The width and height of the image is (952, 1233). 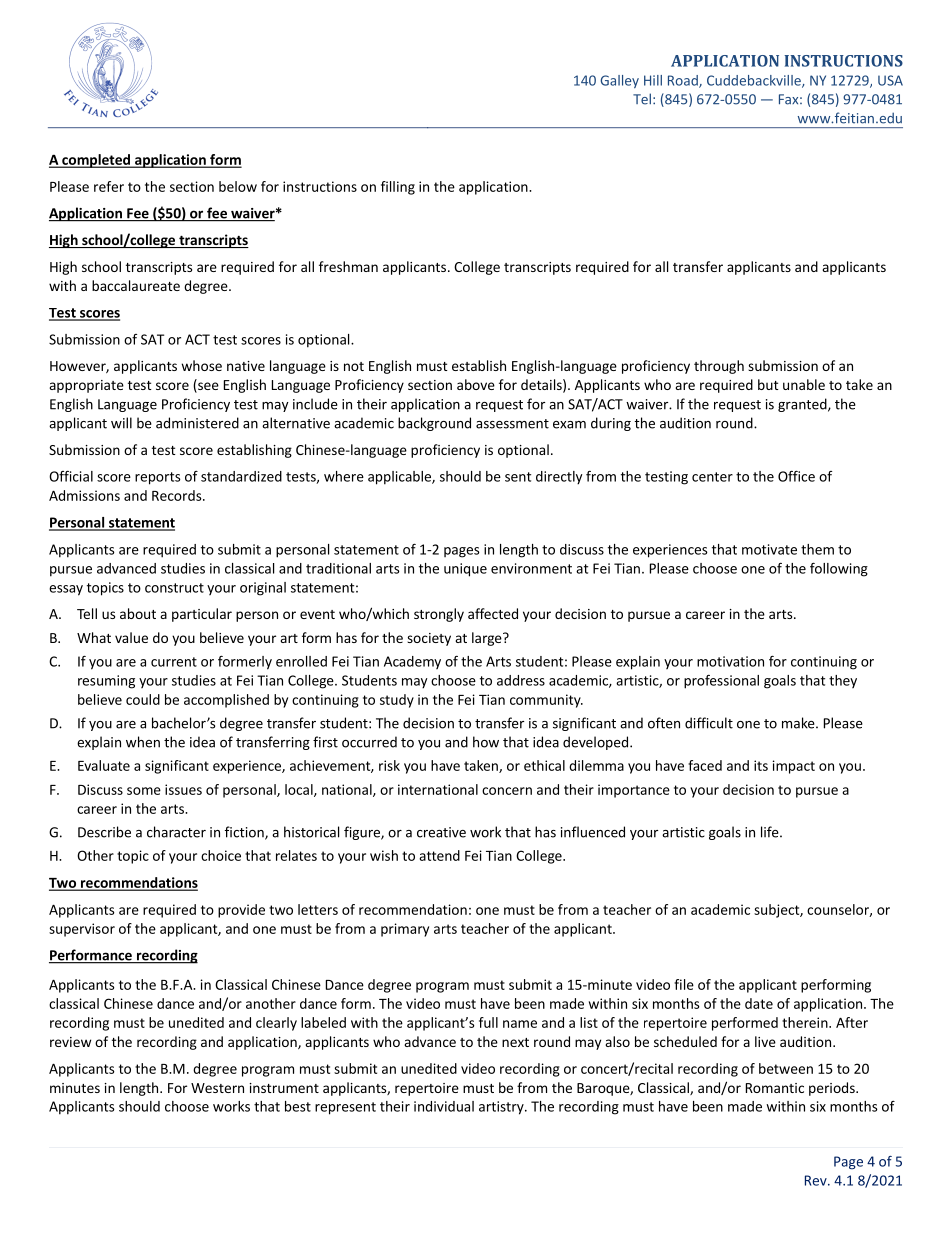 What do you see at coordinates (398, 188) in the image?
I see `filling` at bounding box center [398, 188].
